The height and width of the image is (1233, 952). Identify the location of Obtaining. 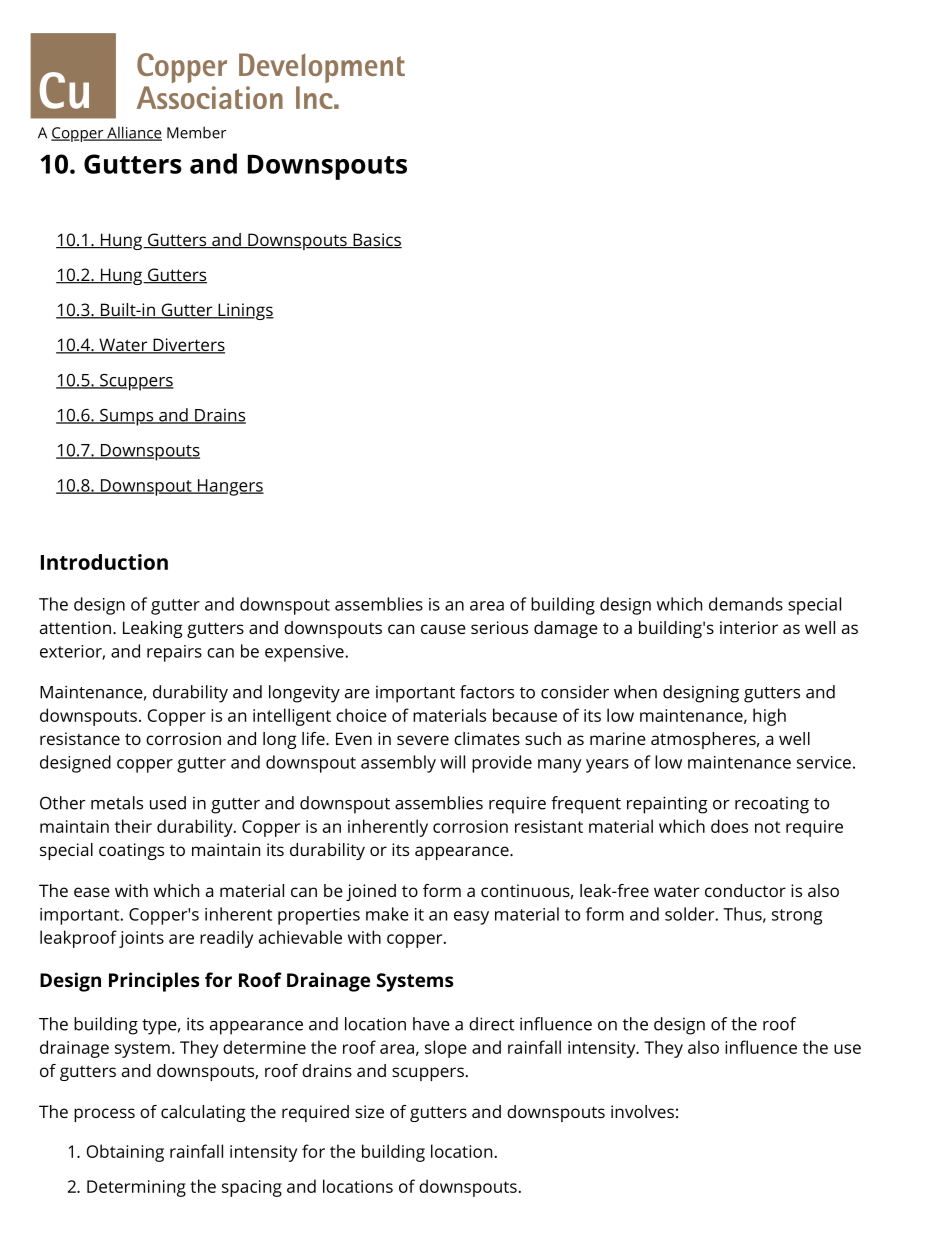
(125, 1153).
